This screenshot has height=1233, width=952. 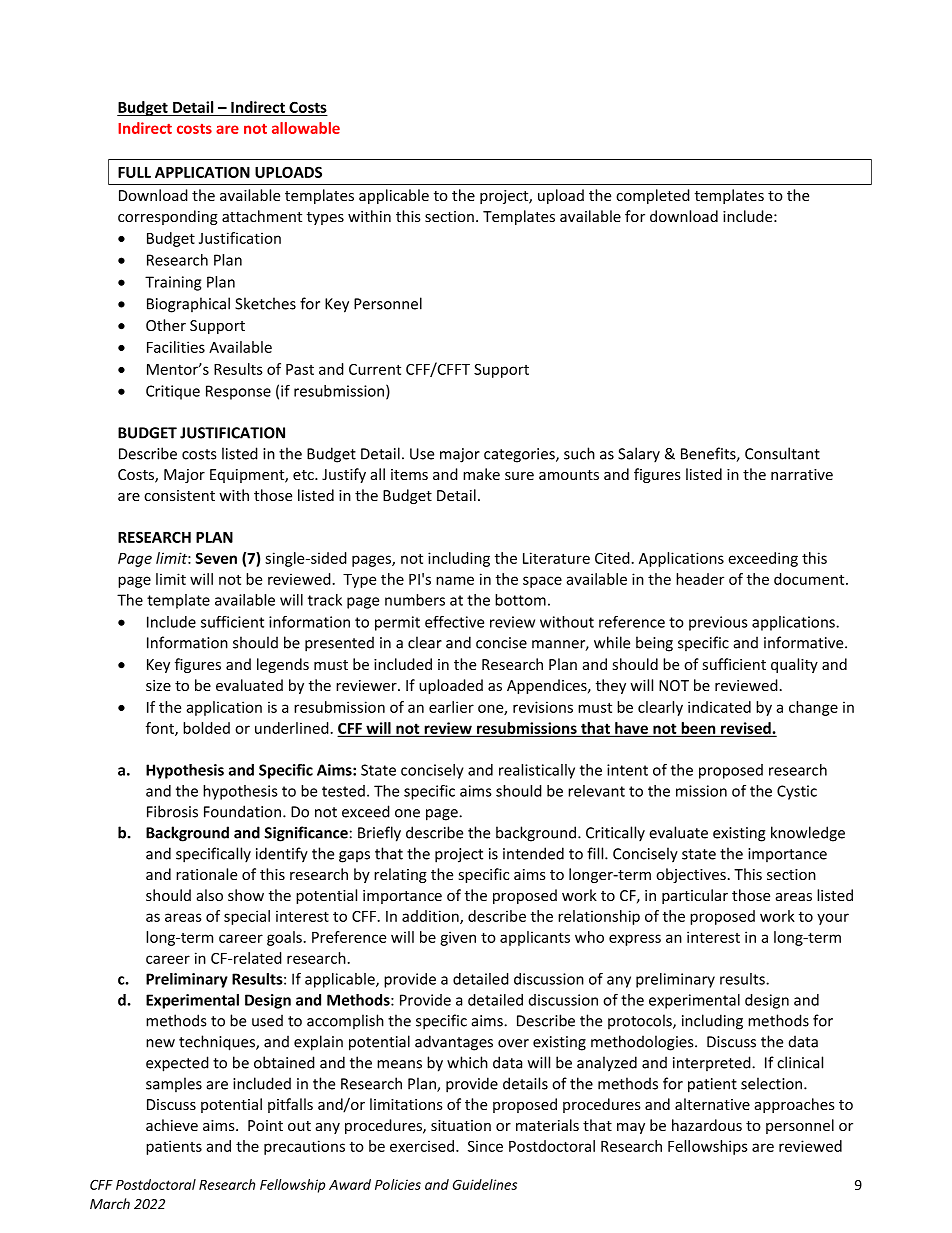 What do you see at coordinates (210, 895) in the screenshot?
I see `also` at bounding box center [210, 895].
